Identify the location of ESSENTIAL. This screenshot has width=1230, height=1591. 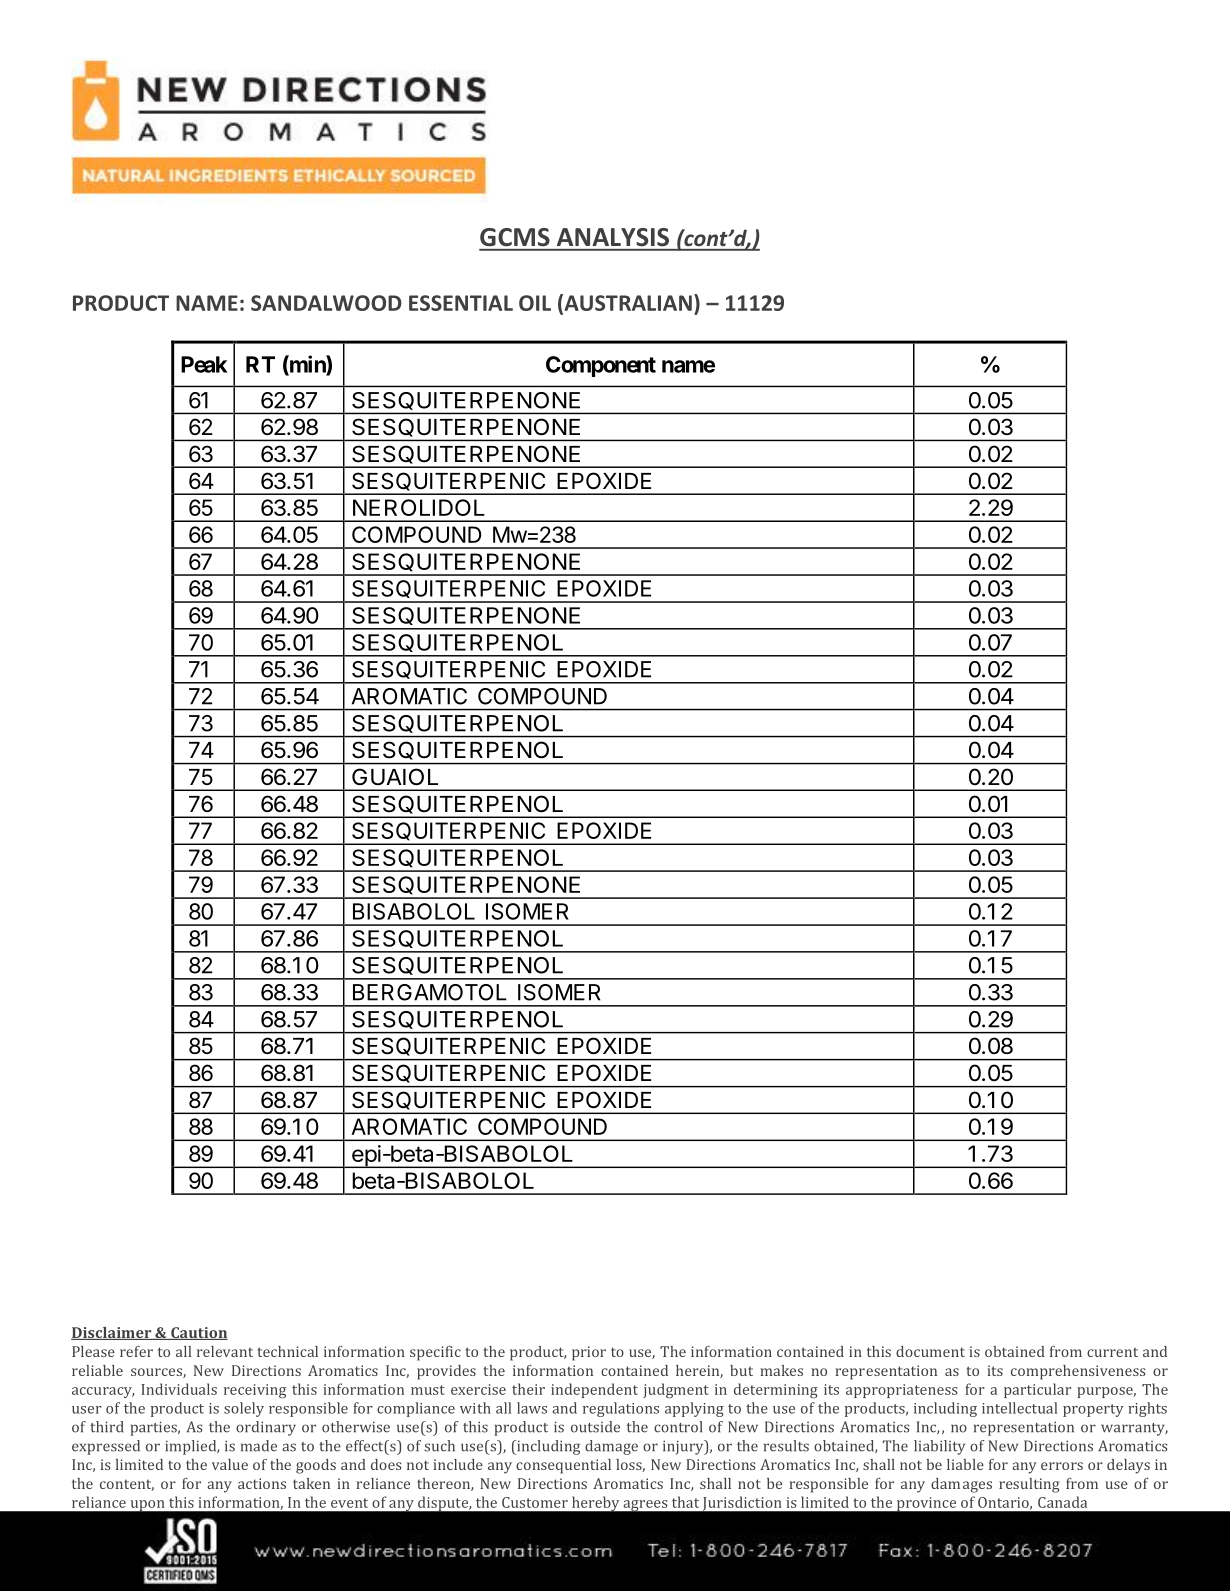
(461, 303).
